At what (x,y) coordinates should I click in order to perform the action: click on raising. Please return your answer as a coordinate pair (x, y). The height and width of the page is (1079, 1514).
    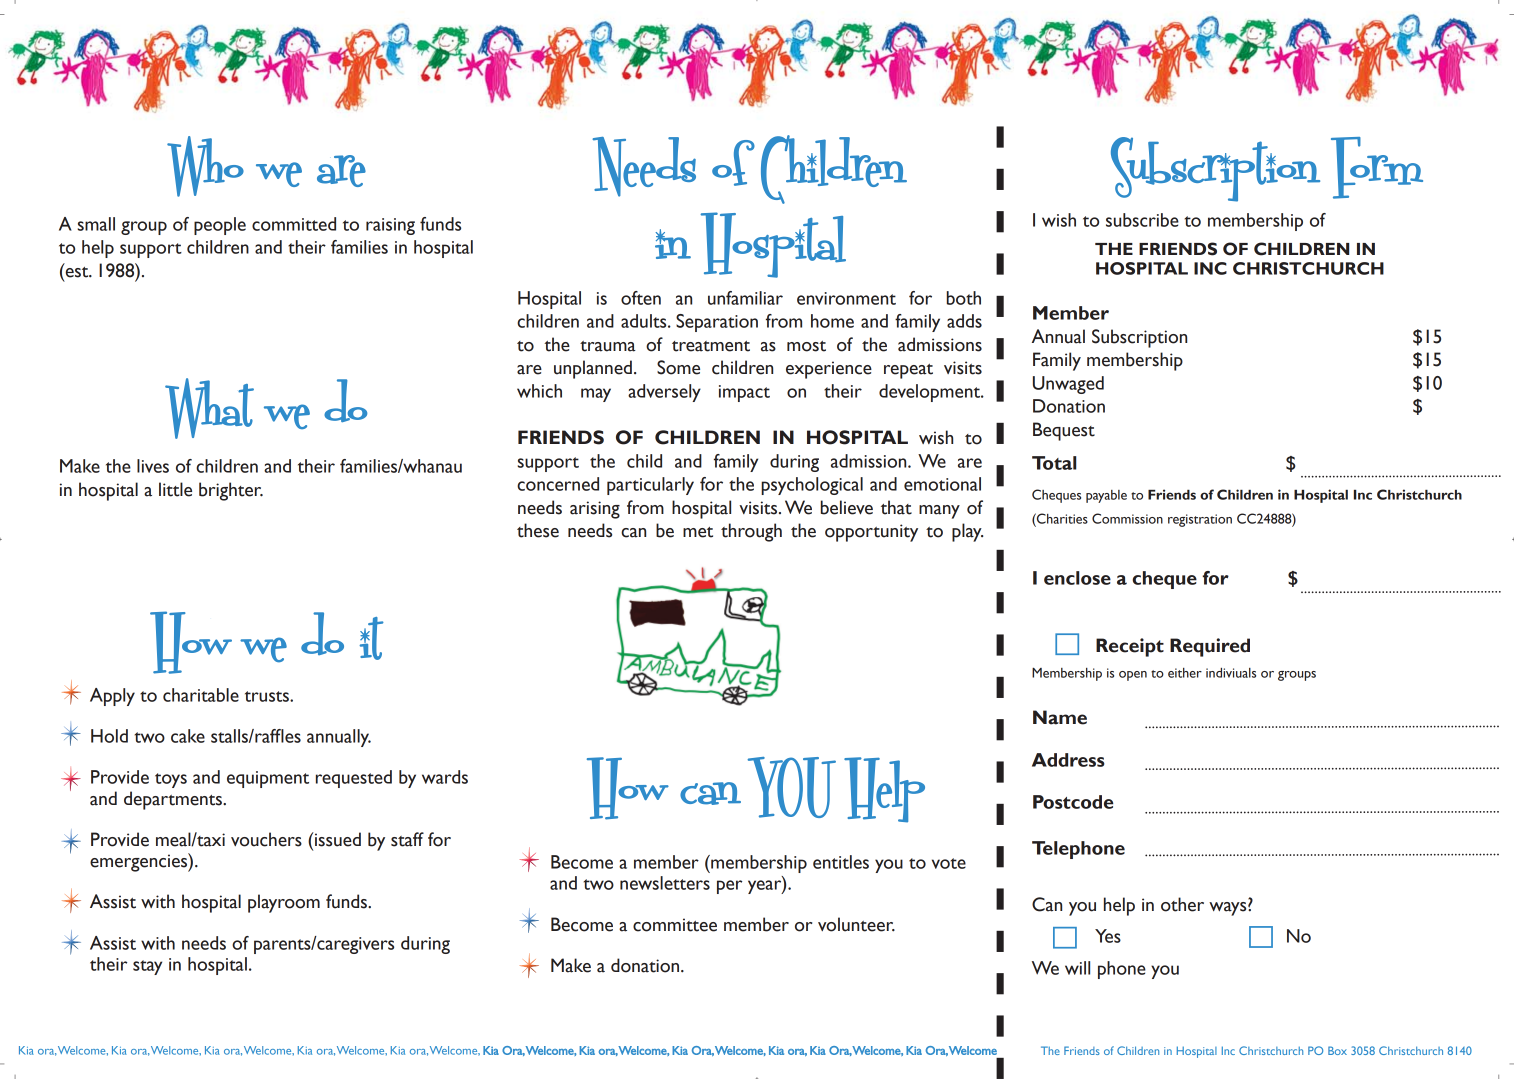
    Looking at the image, I should click on (390, 226).
